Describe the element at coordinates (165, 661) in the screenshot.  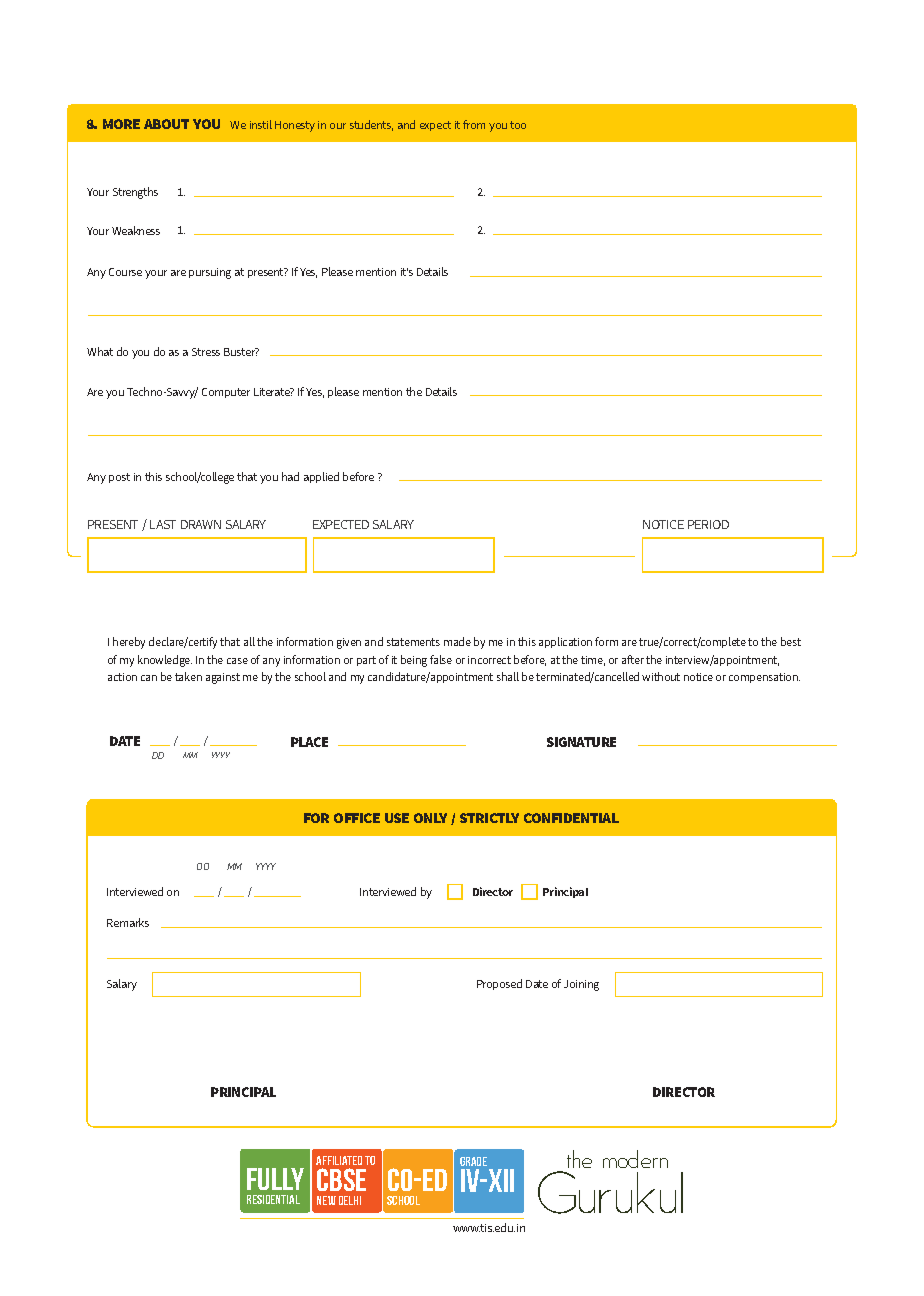
I see `knowledge` at that location.
